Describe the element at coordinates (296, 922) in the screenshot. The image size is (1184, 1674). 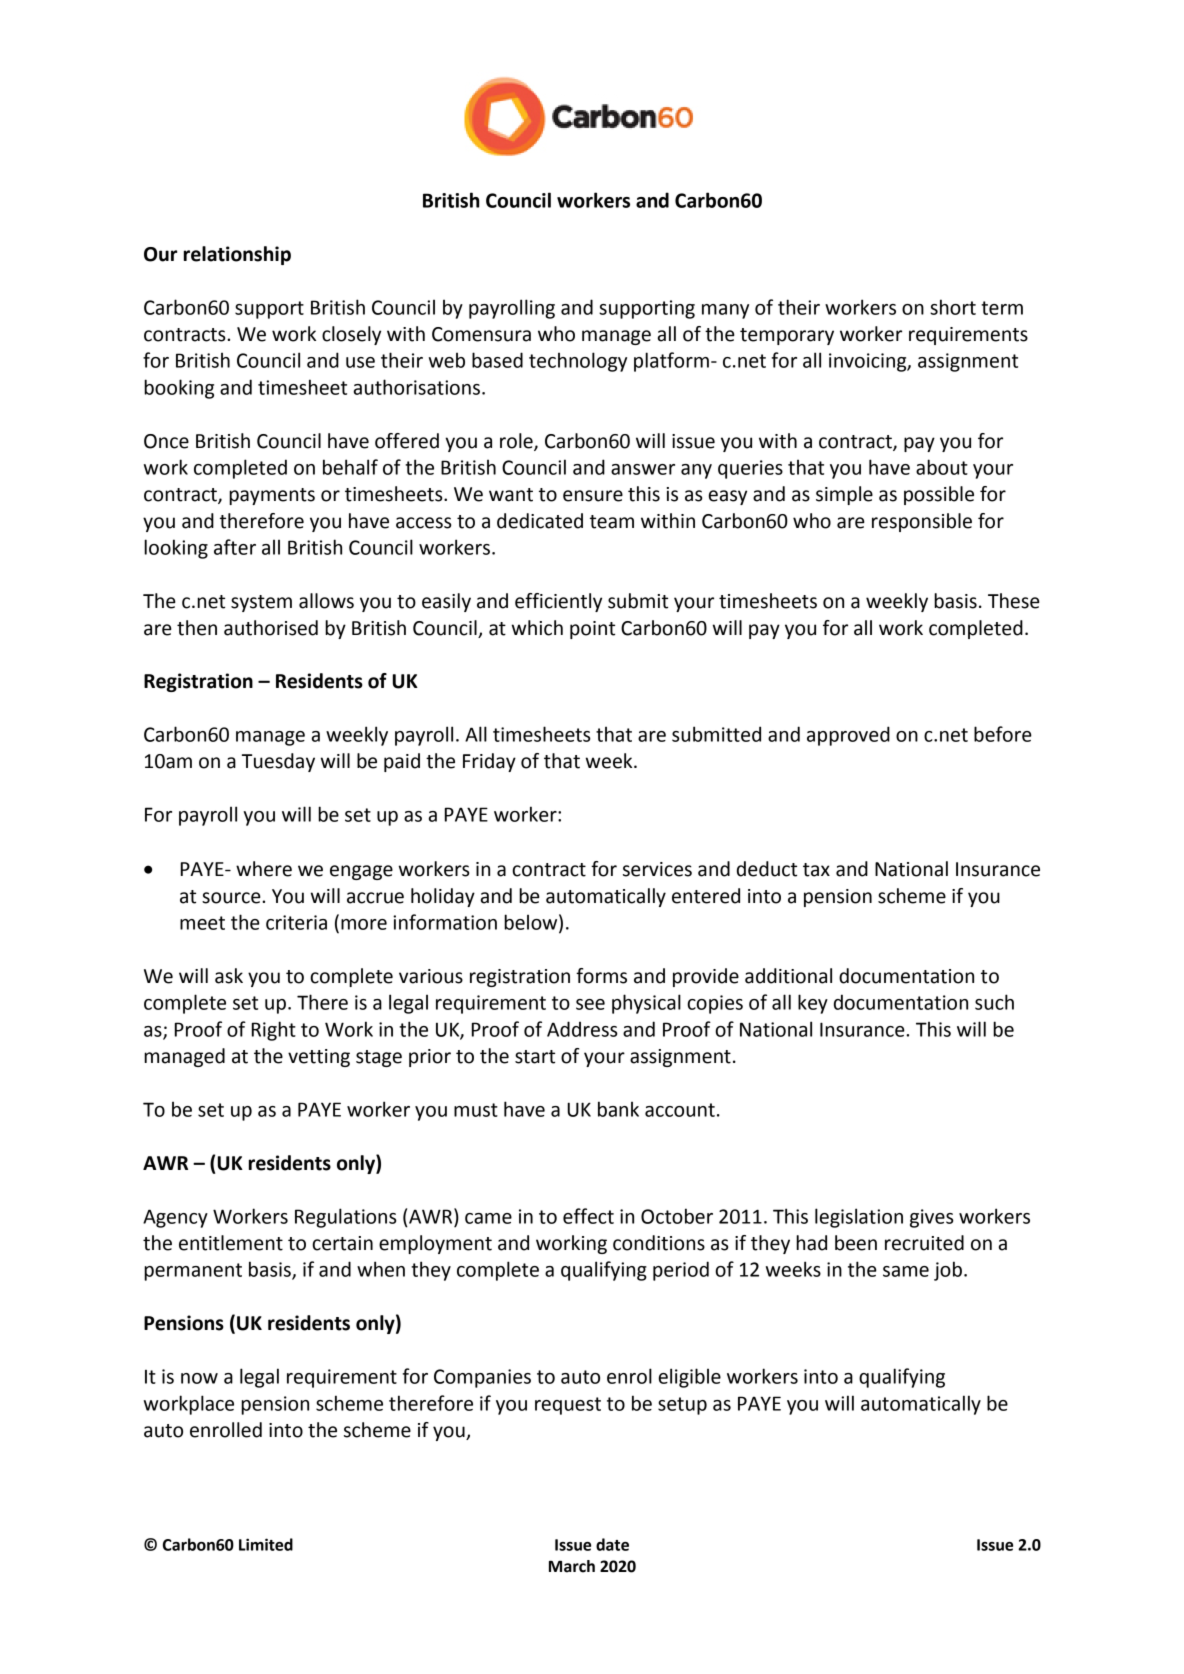
I see `criteria` at that location.
